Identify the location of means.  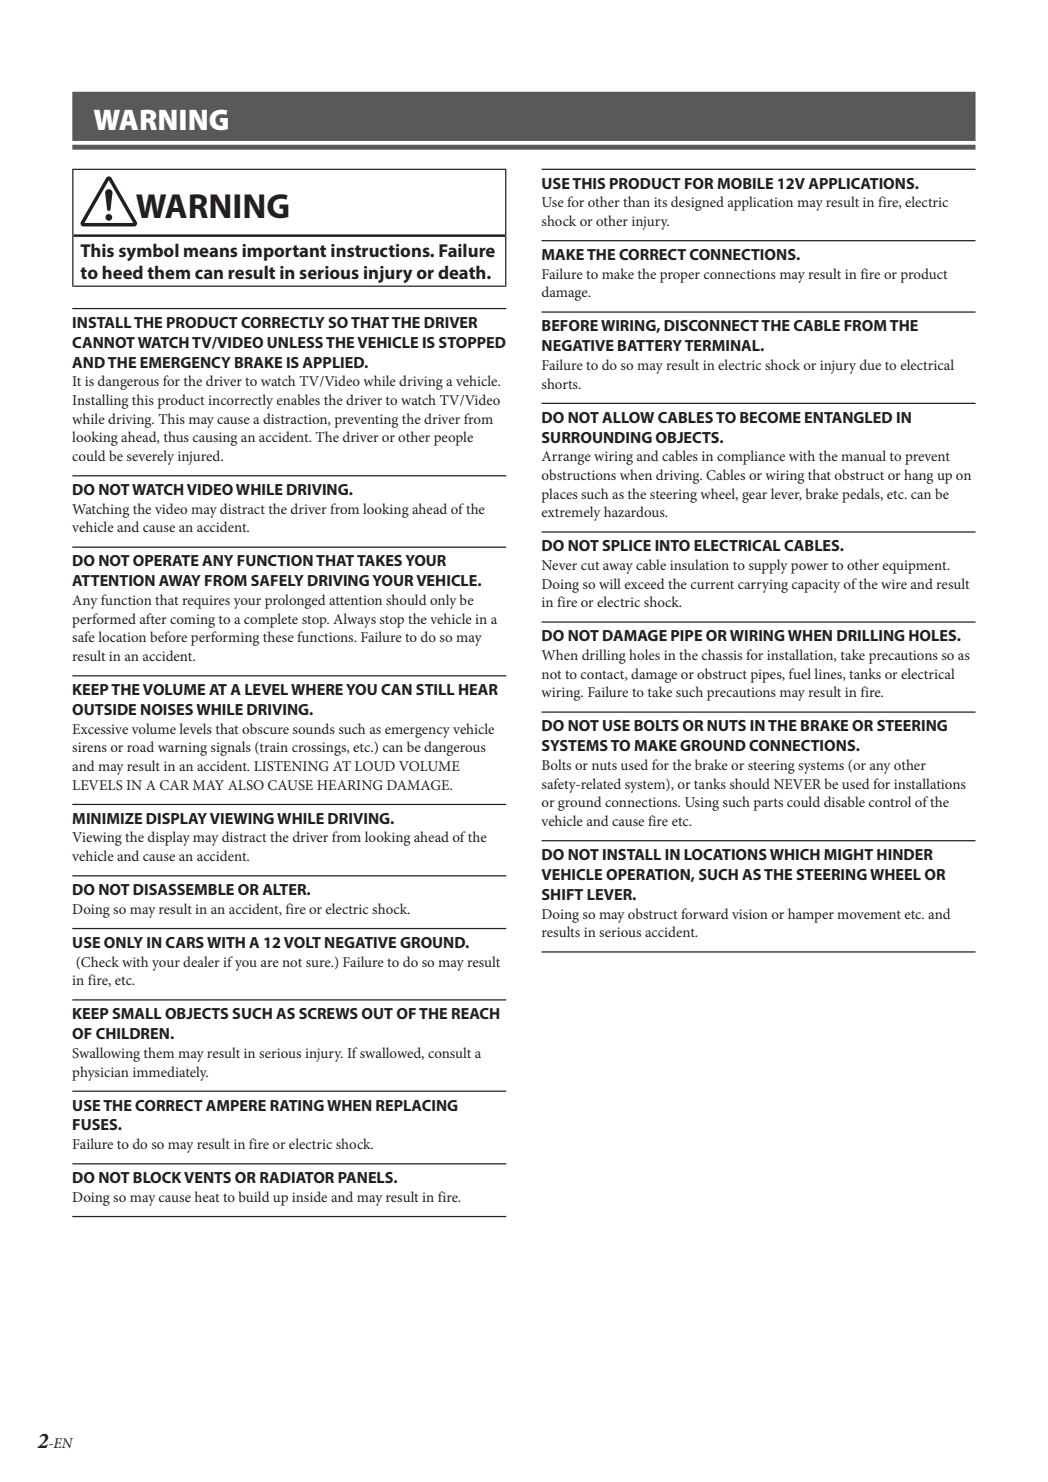
(211, 252).
